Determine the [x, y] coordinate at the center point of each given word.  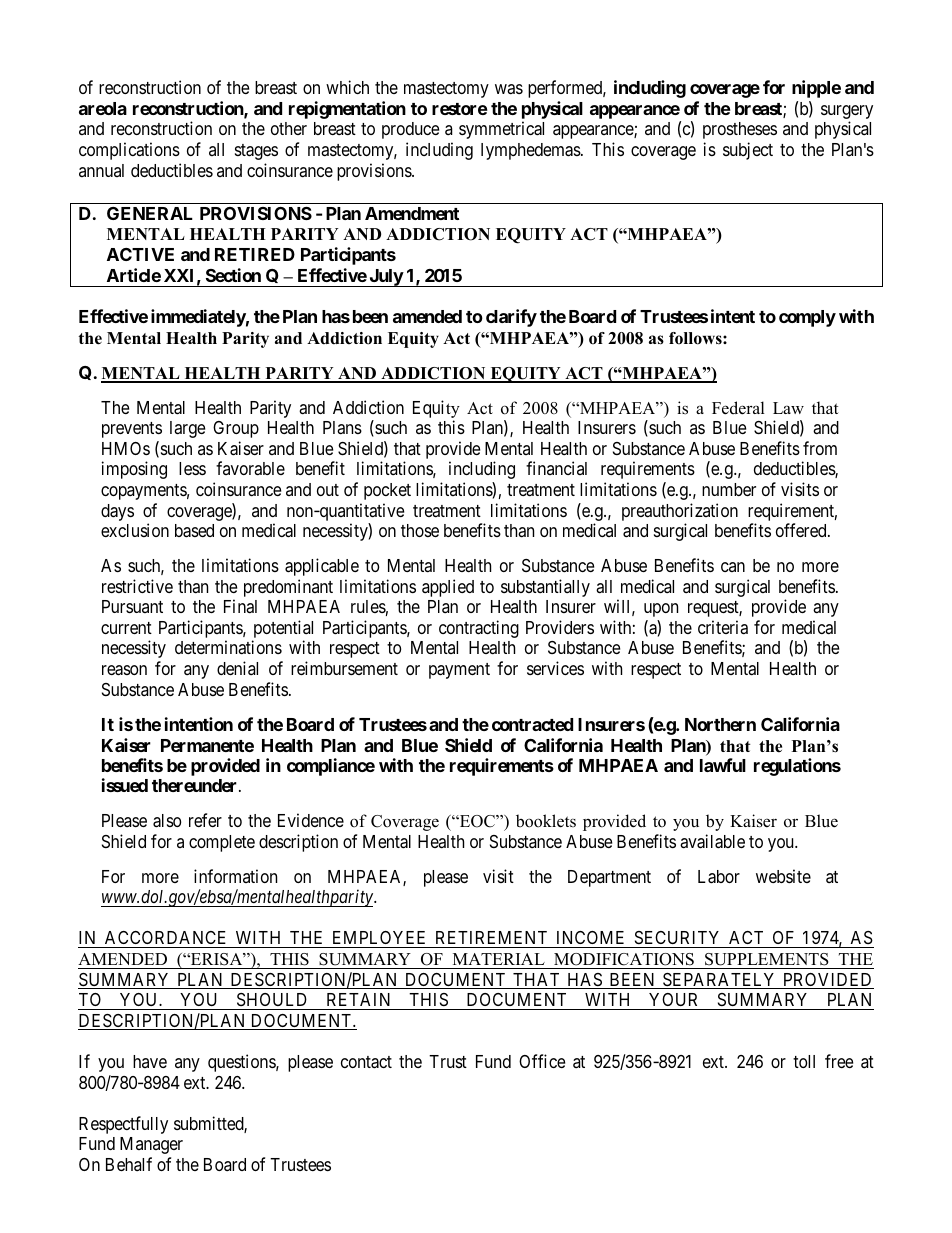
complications [129, 151]
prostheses [740, 130]
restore [460, 109]
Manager [151, 1145]
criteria [723, 627]
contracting [479, 629]
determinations [228, 647]
